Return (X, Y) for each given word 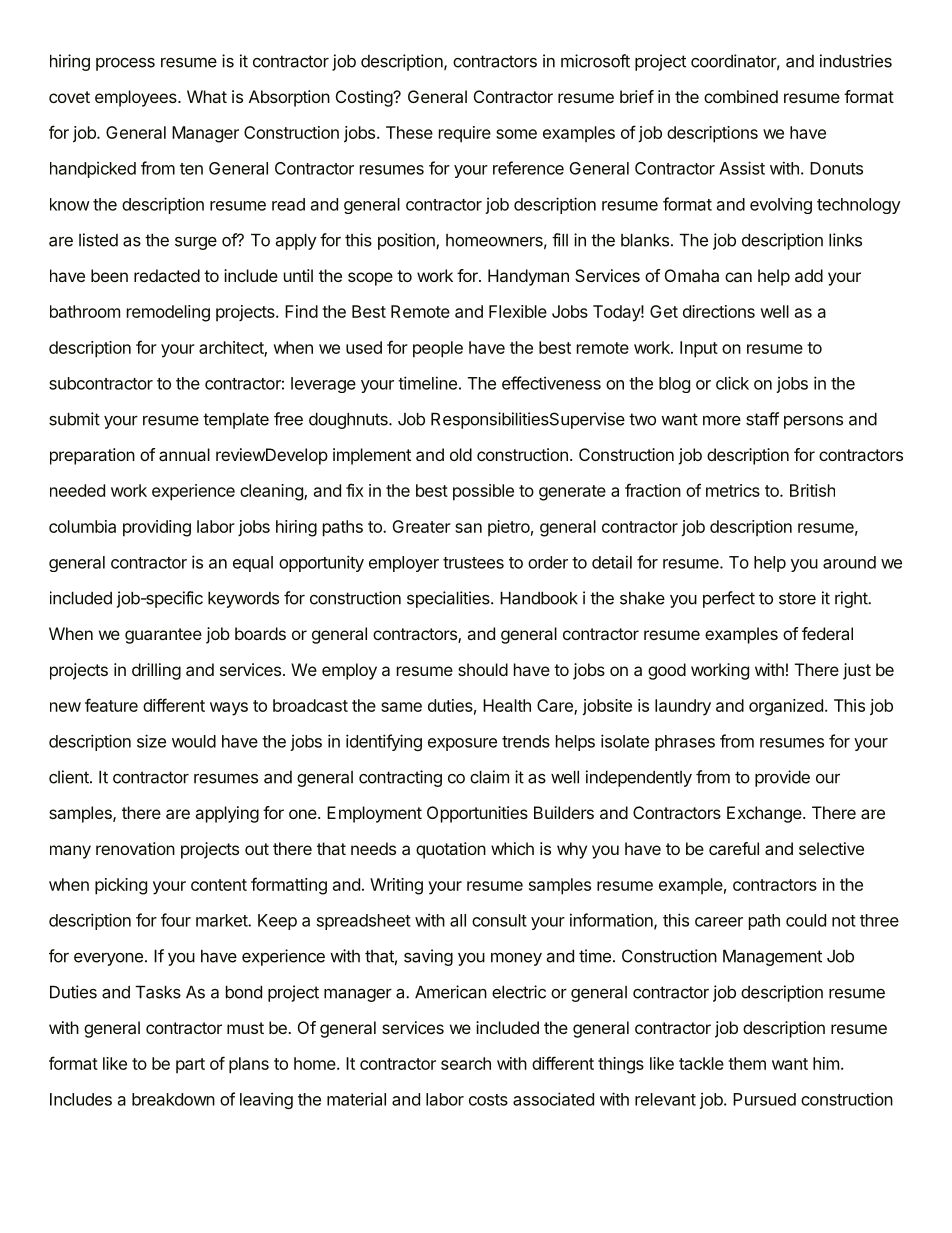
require (465, 134)
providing (157, 528)
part (190, 1066)
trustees (473, 563)
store (797, 598)
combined (741, 96)
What (207, 96)
